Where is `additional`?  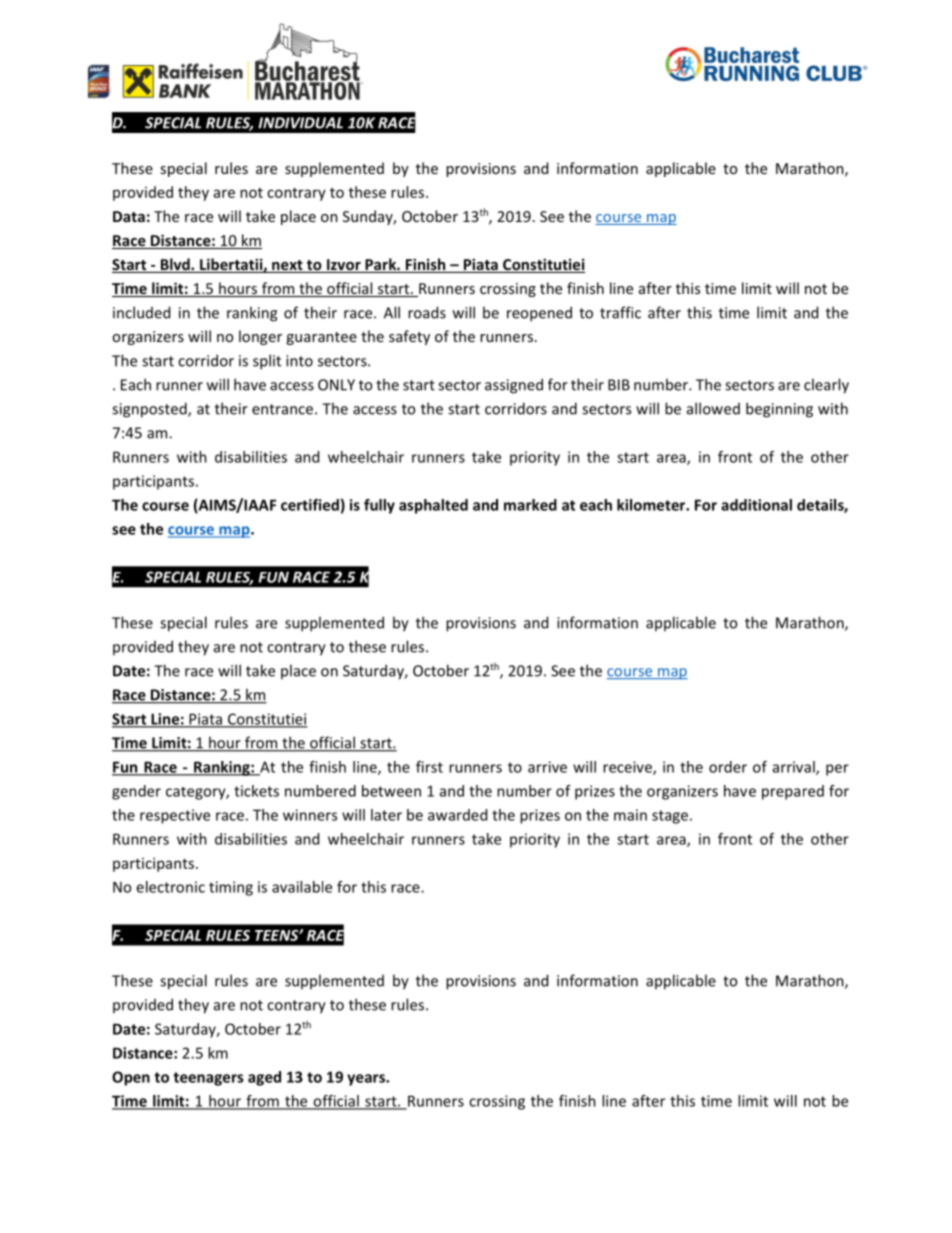
additional is located at coordinates (756, 505).
